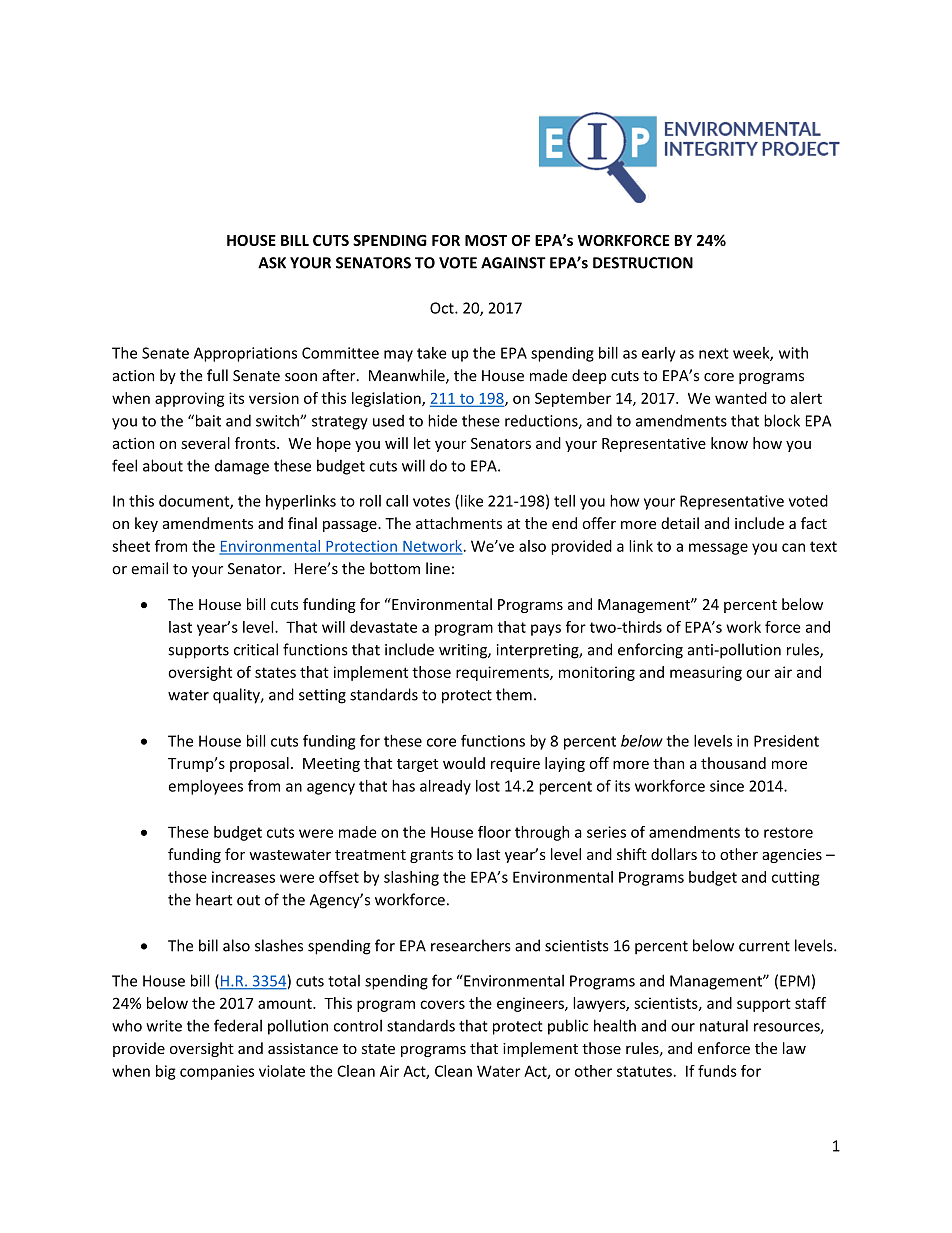  Describe the element at coordinates (513, 263) in the page. I see `AGAINST` at that location.
